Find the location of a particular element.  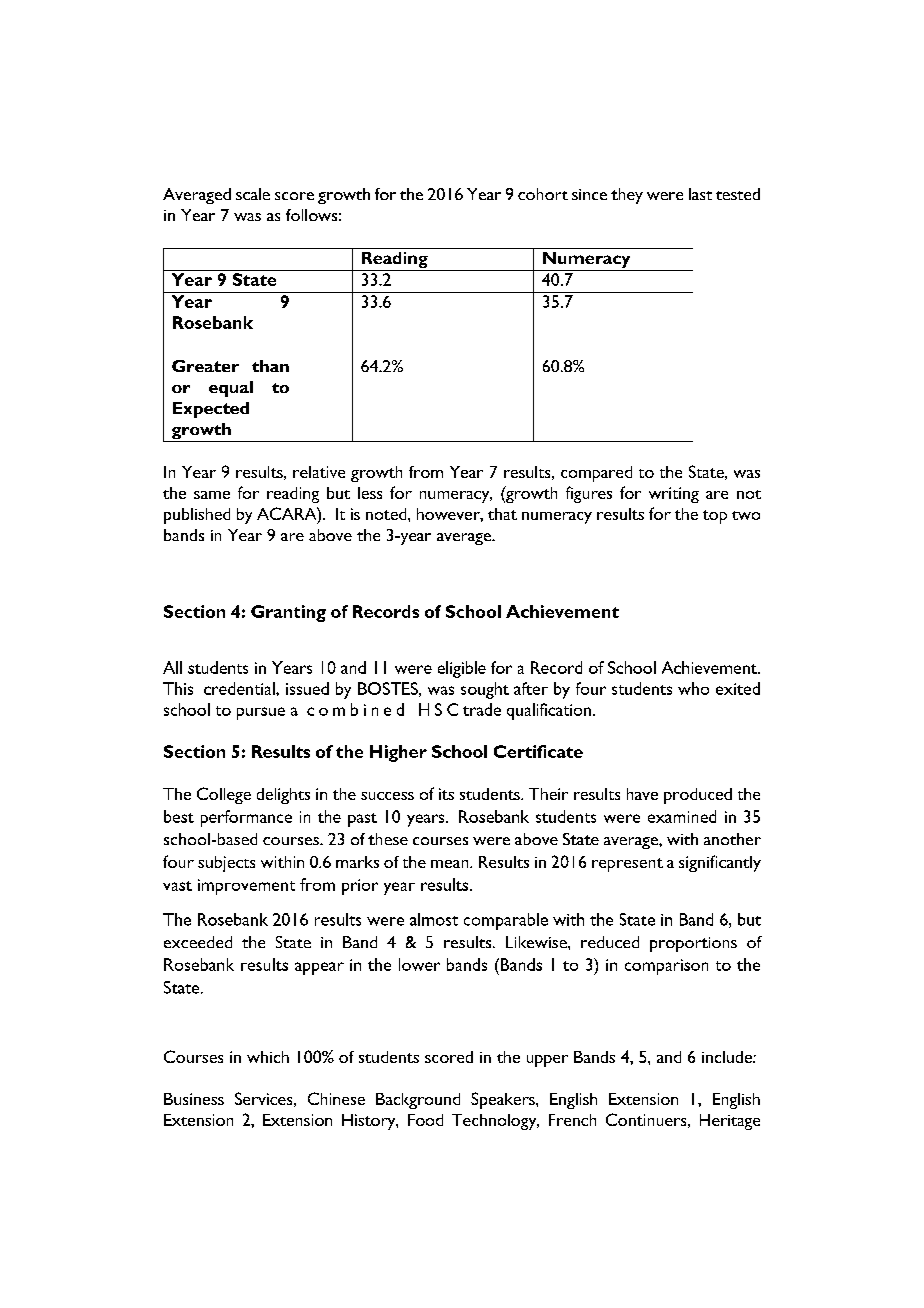

last is located at coordinates (700, 194).
